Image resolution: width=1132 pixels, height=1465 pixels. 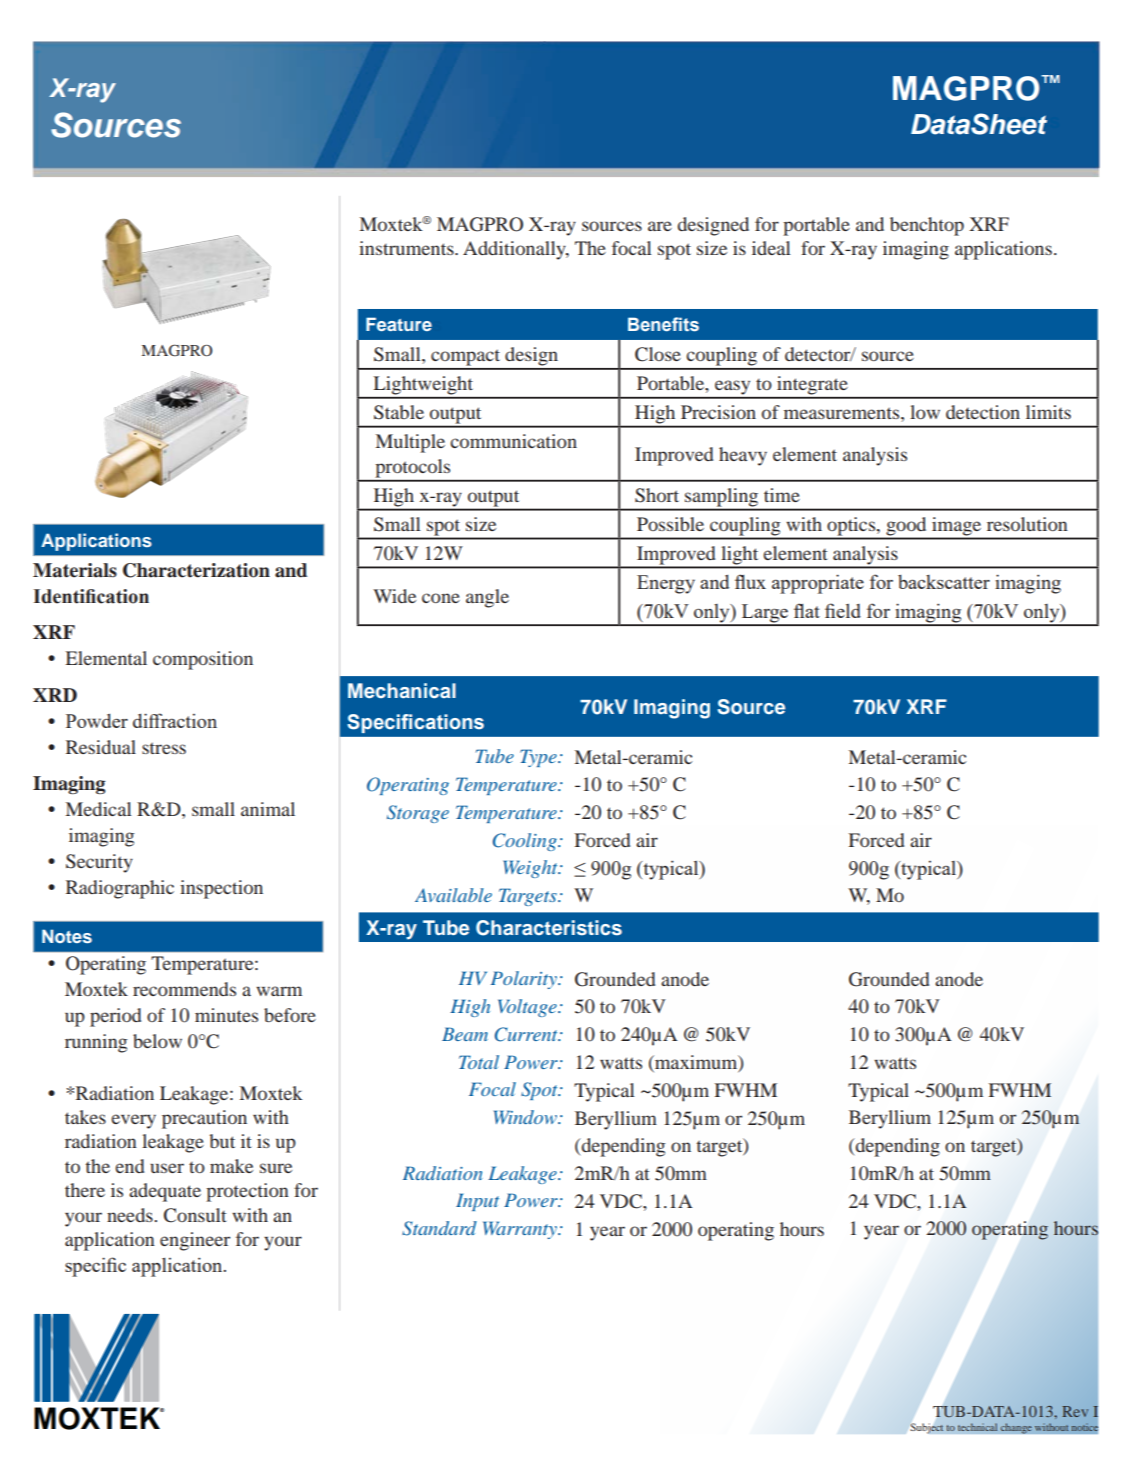 I want to click on ideal, so click(x=771, y=248).
